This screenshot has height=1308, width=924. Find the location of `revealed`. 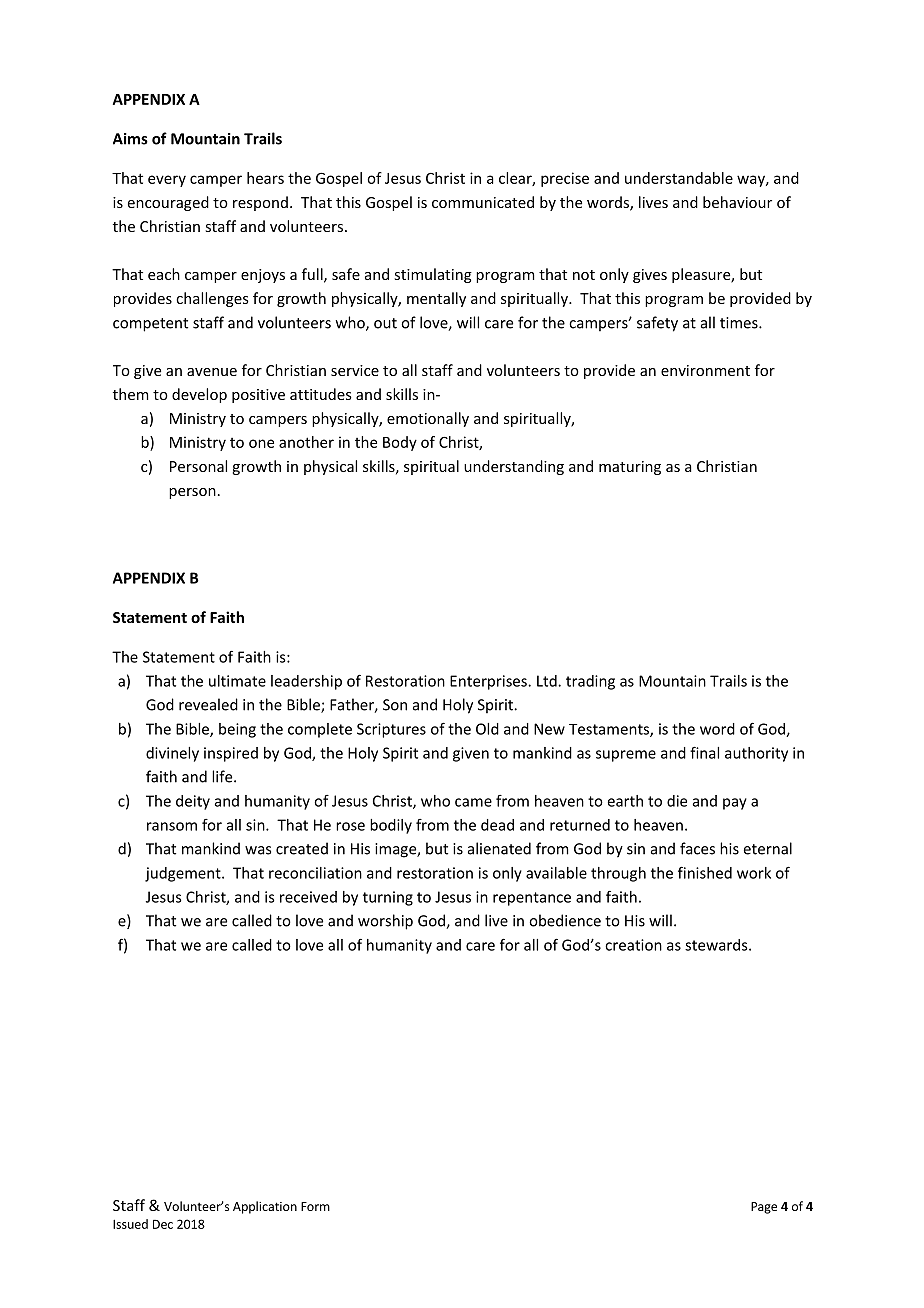

revealed is located at coordinates (208, 704).
